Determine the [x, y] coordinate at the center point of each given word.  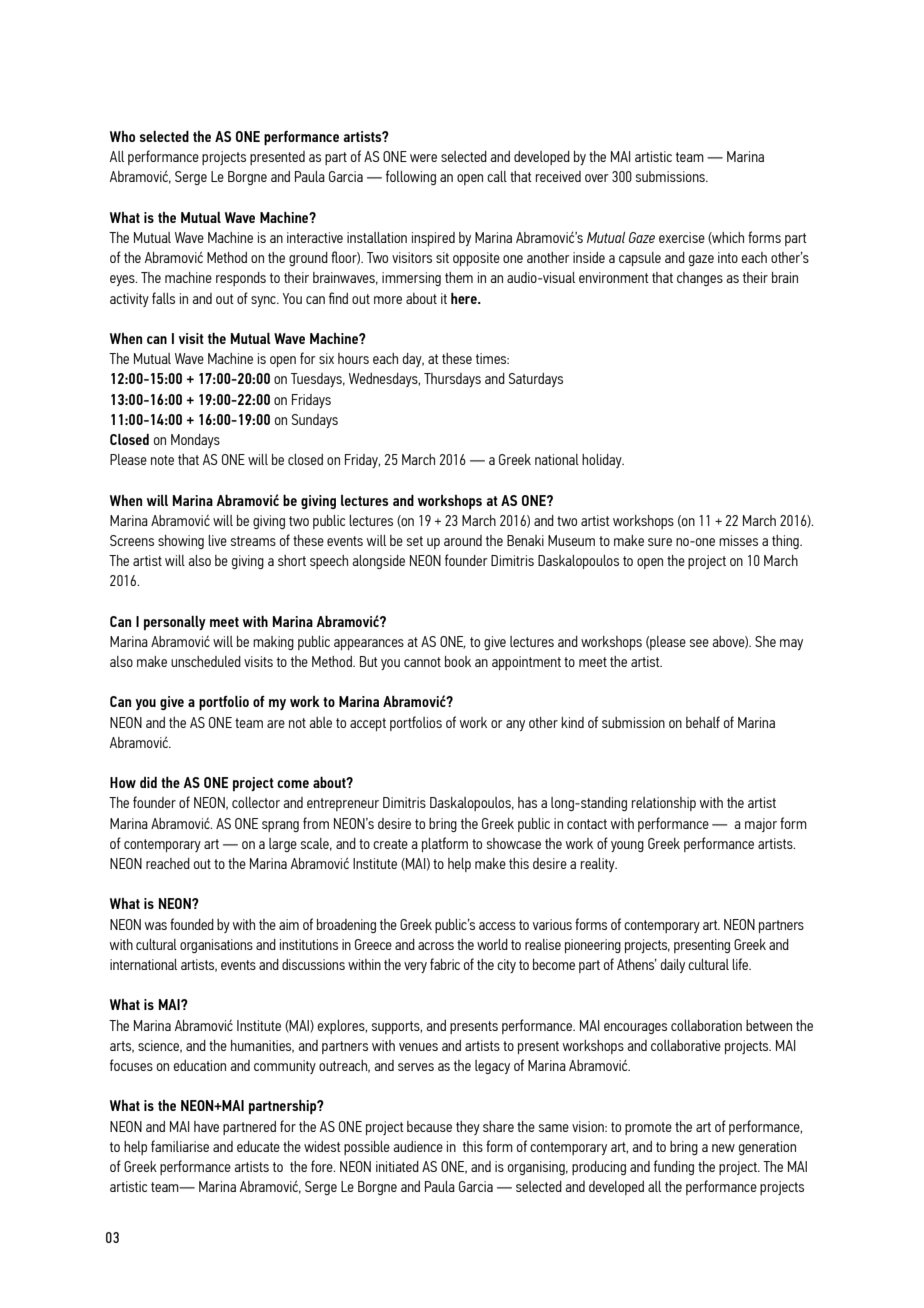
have [206, 1126]
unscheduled [206, 661]
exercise [682, 237]
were [423, 158]
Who [122, 136]
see [699, 643]
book [458, 661]
